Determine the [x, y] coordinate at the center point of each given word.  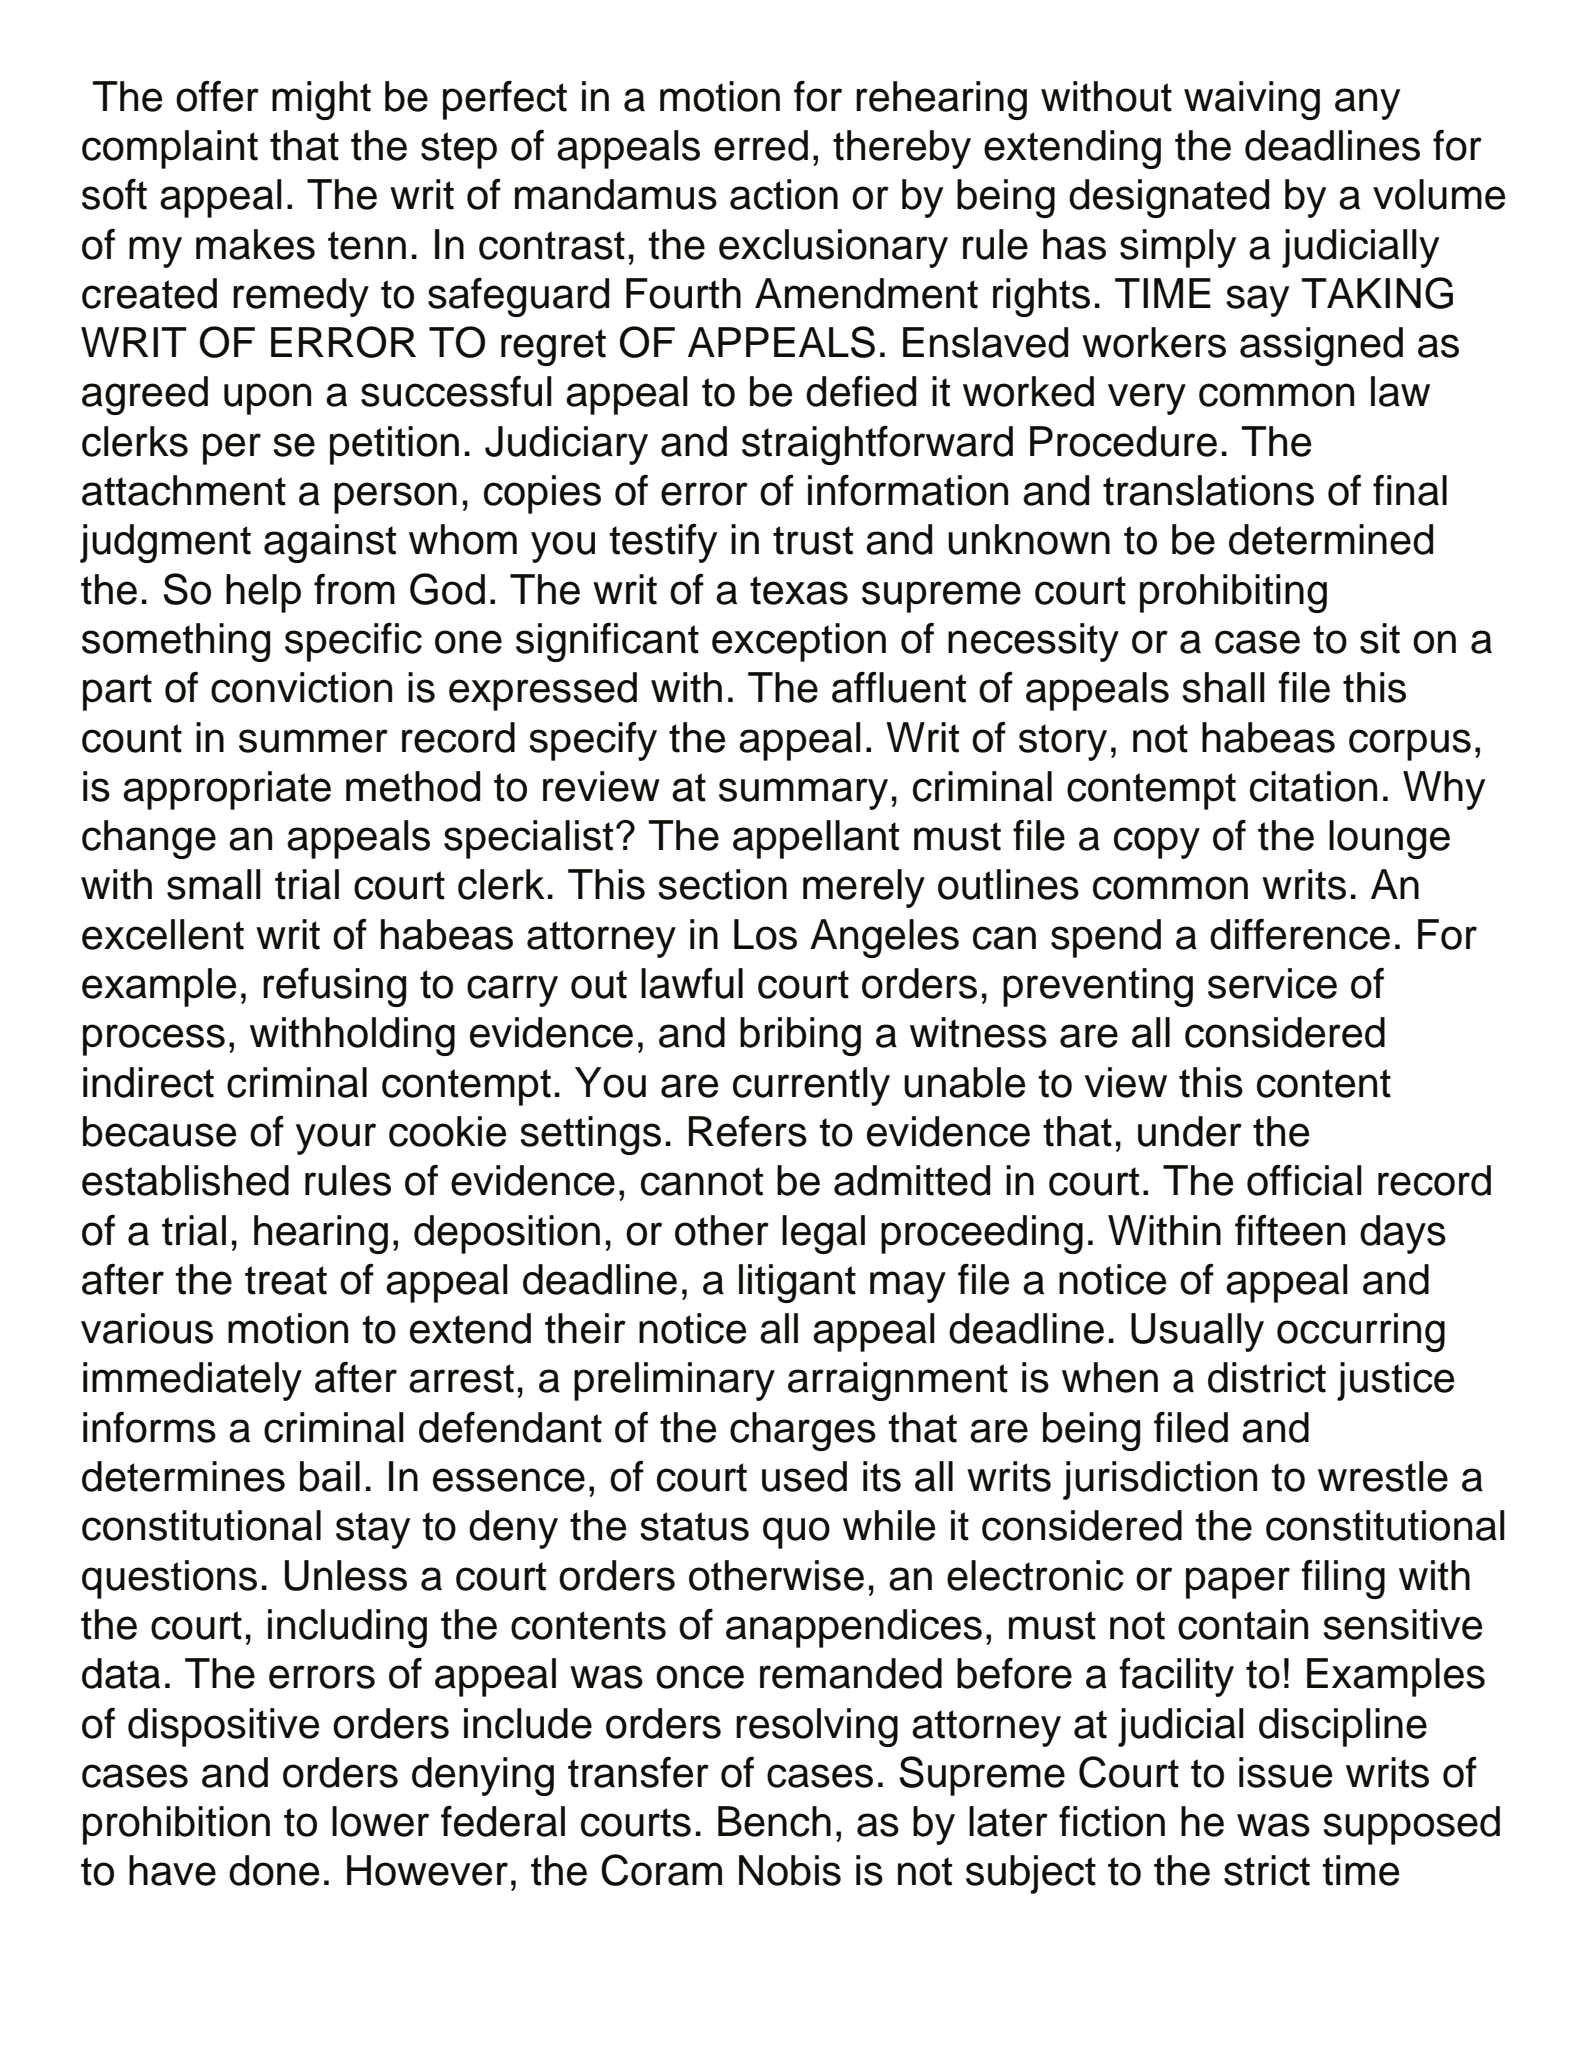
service [1272, 983]
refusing [334, 987]
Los [765, 934]
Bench [774, 1821]
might [321, 100]
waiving [1252, 100]
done [274, 1870]
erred [761, 145]
